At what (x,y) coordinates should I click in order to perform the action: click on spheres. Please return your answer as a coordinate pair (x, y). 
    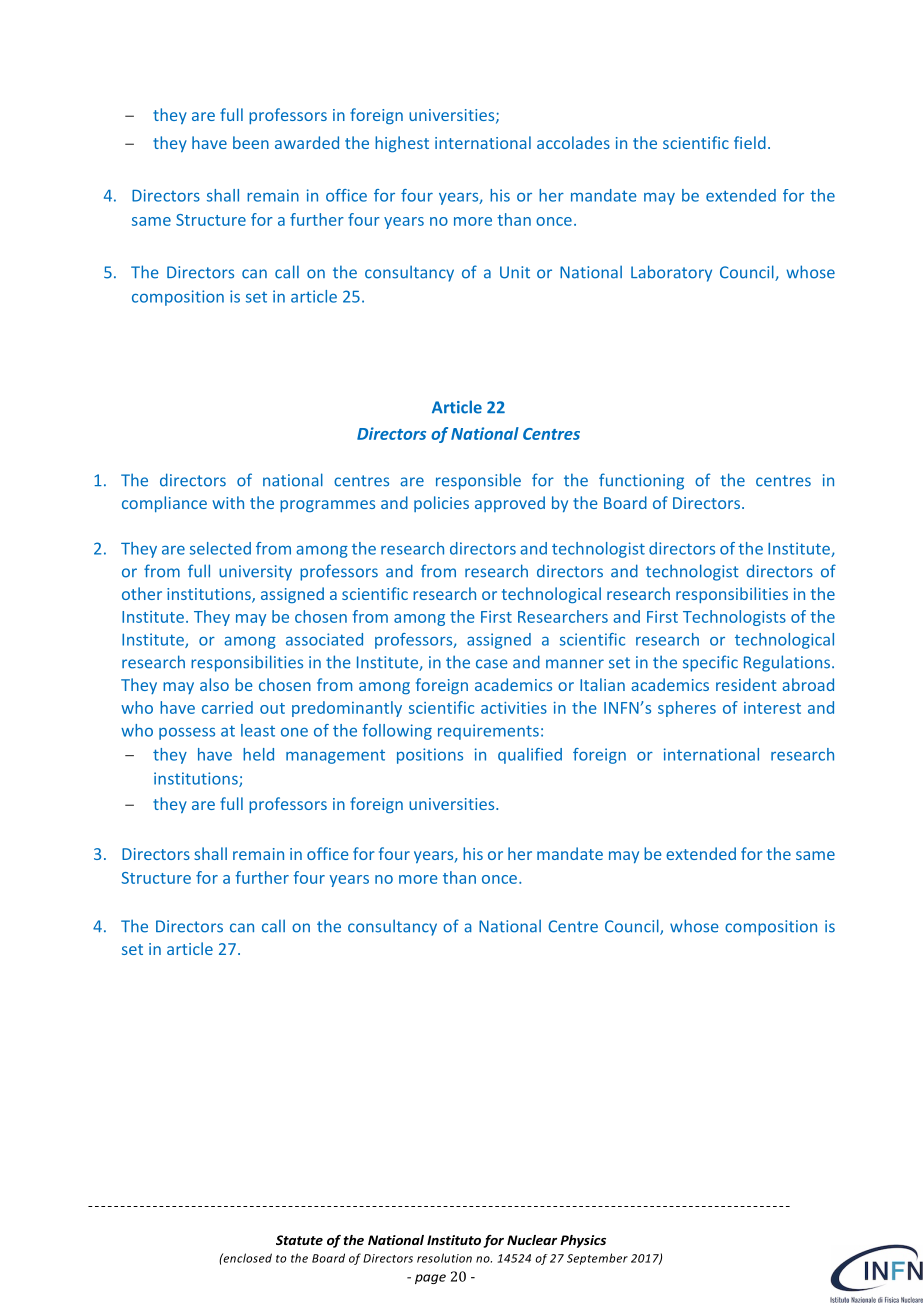
    Looking at the image, I should click on (687, 709).
